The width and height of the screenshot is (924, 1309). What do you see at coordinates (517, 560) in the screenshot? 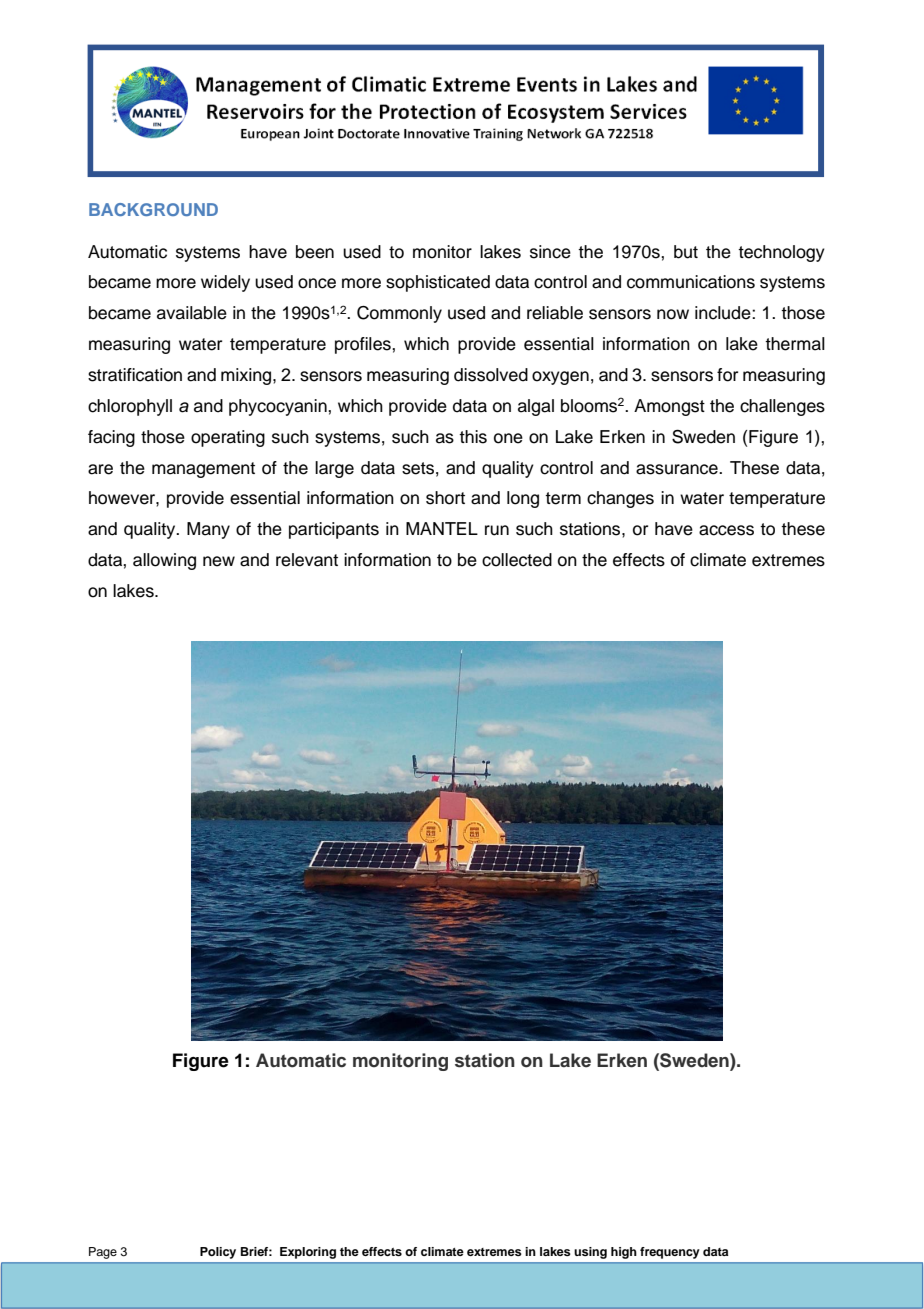
I see `collected` at bounding box center [517, 560].
